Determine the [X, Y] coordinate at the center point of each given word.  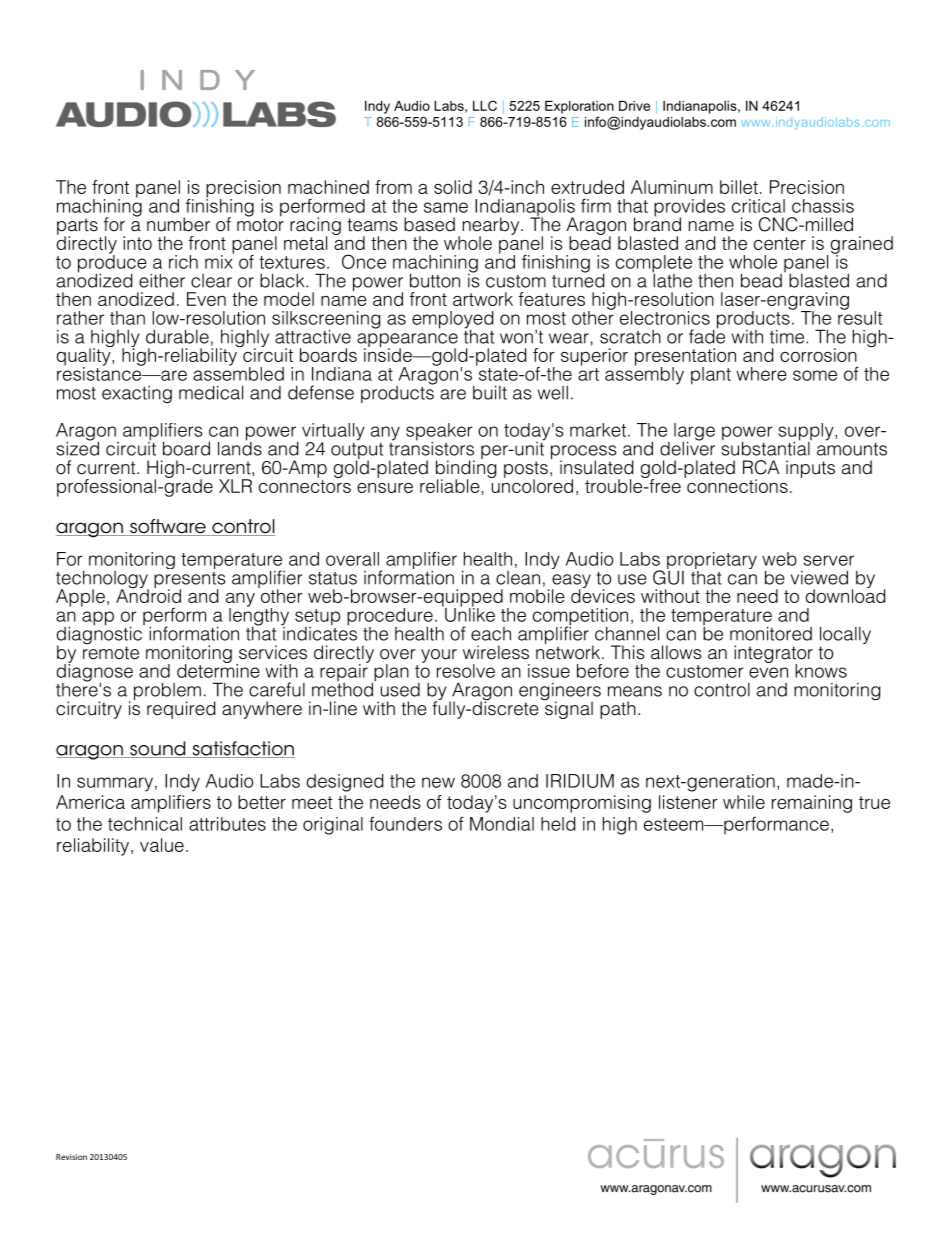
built [490, 392]
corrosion [818, 355]
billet [739, 187]
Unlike [469, 614]
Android [148, 595]
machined [328, 187]
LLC [485, 105]
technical [145, 824]
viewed [819, 578]
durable [177, 336]
